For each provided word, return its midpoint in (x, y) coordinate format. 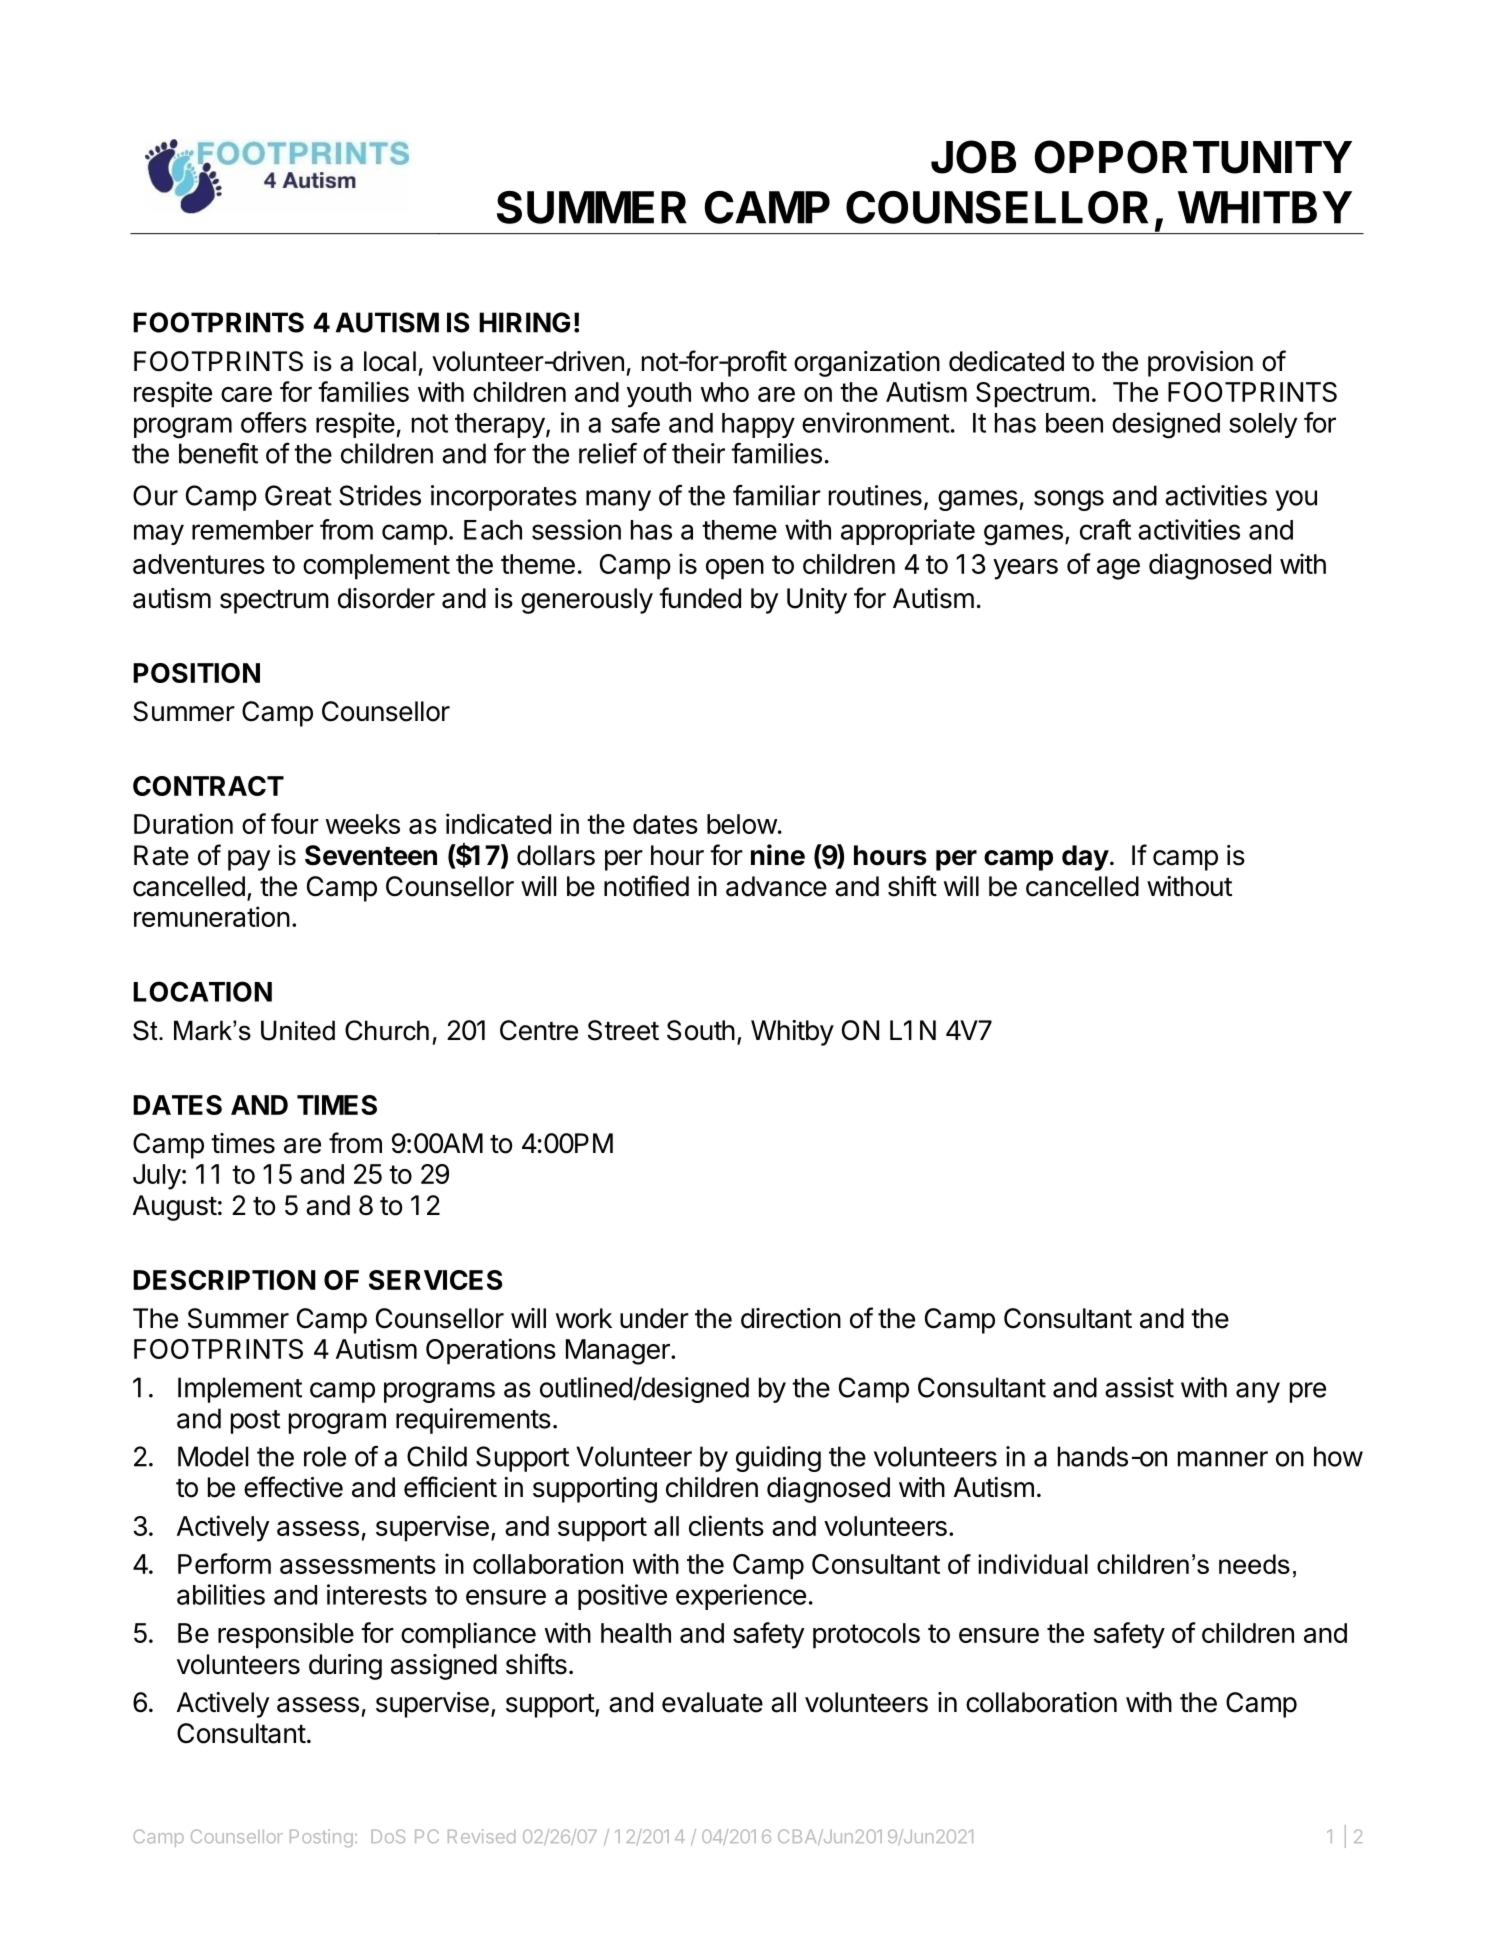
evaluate (712, 1702)
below (742, 824)
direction (791, 1318)
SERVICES (436, 1280)
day (1085, 858)
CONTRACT (208, 786)
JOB (973, 157)
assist (1139, 1387)
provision (1200, 364)
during (345, 1667)
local (390, 361)
